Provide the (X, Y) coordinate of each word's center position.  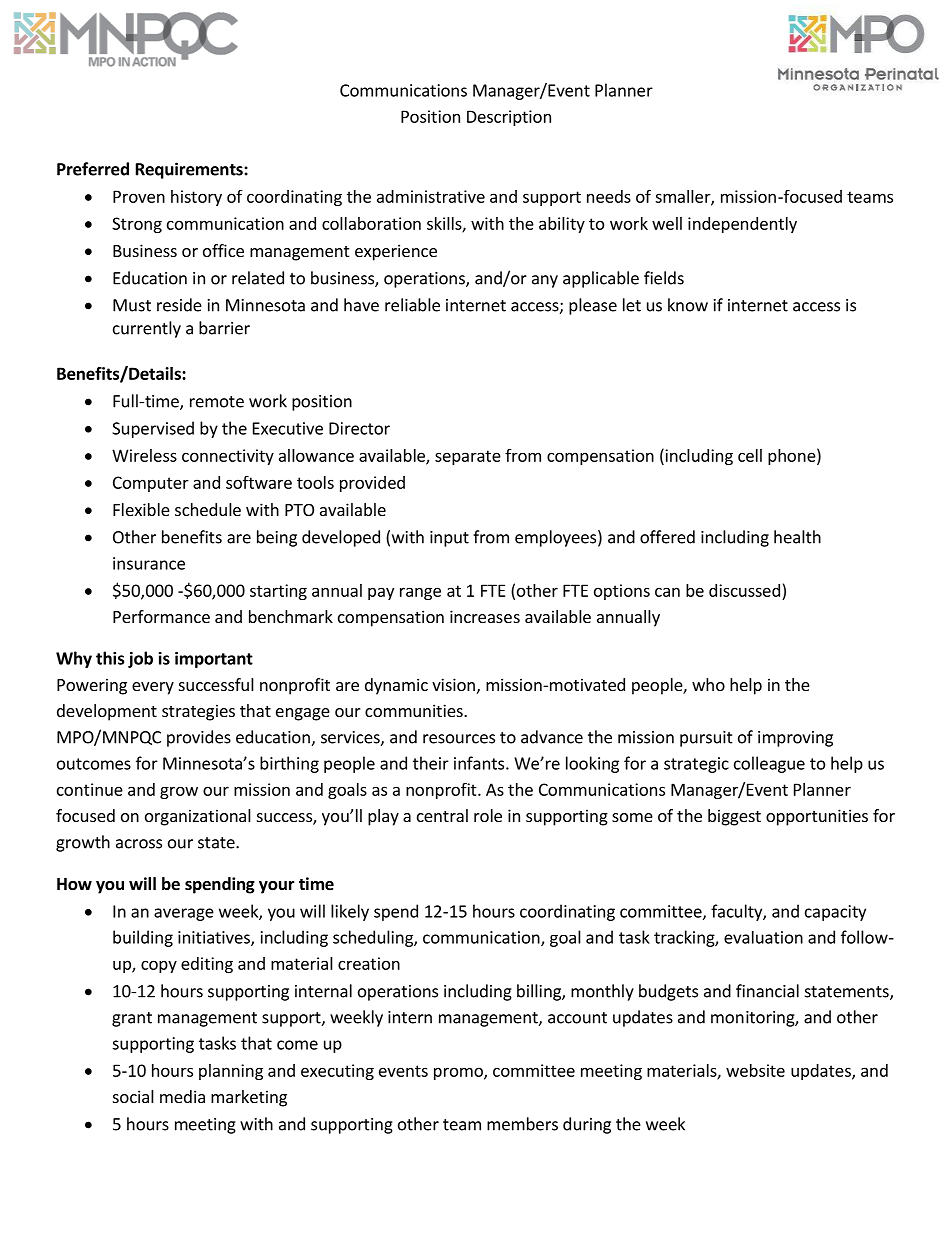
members (522, 1124)
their (431, 763)
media (182, 1096)
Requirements (190, 170)
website (755, 1070)
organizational (198, 817)
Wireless (144, 455)
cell (750, 455)
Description (509, 118)
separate (468, 457)
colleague (769, 764)
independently (742, 225)
